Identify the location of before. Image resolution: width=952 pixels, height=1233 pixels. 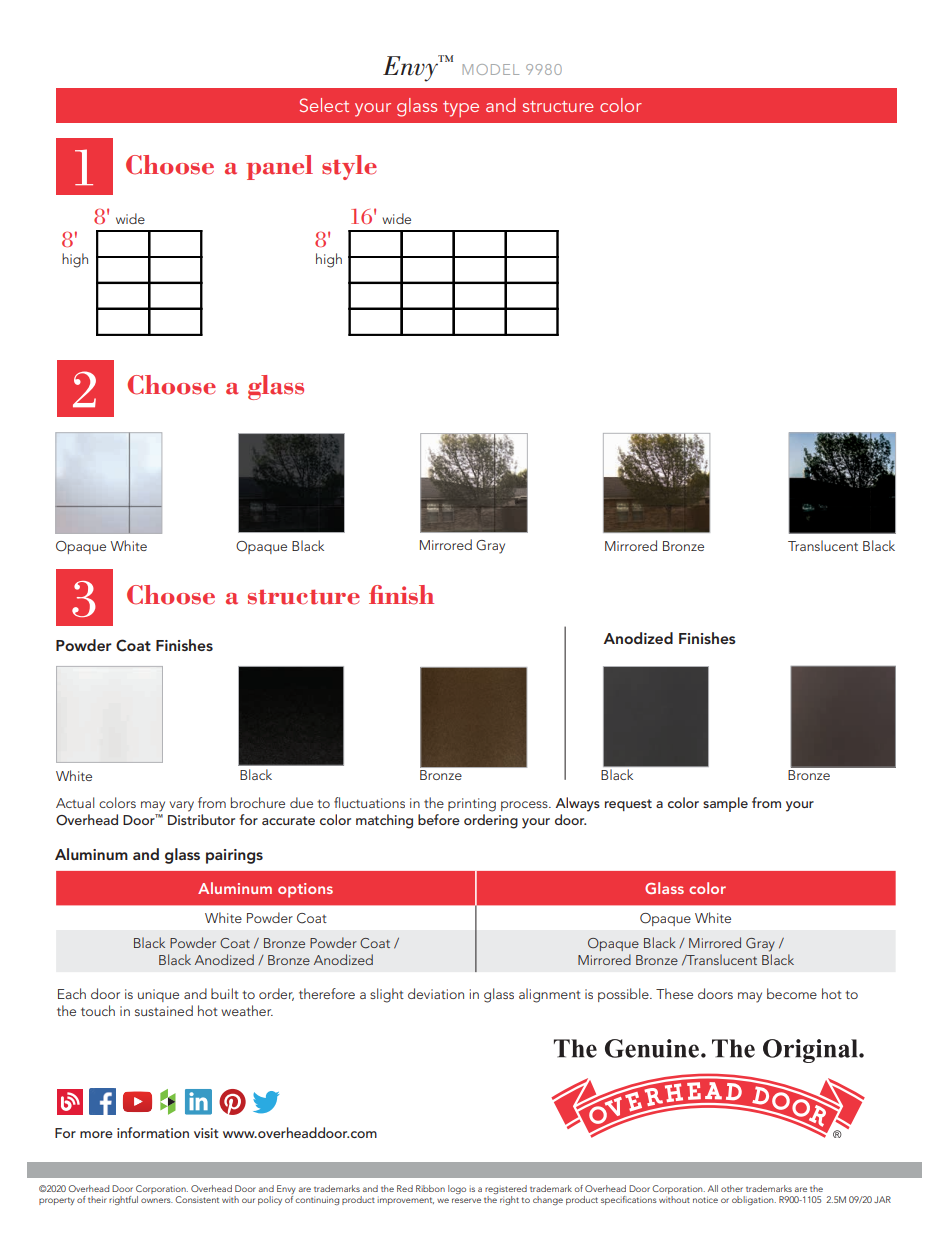
(439, 819).
